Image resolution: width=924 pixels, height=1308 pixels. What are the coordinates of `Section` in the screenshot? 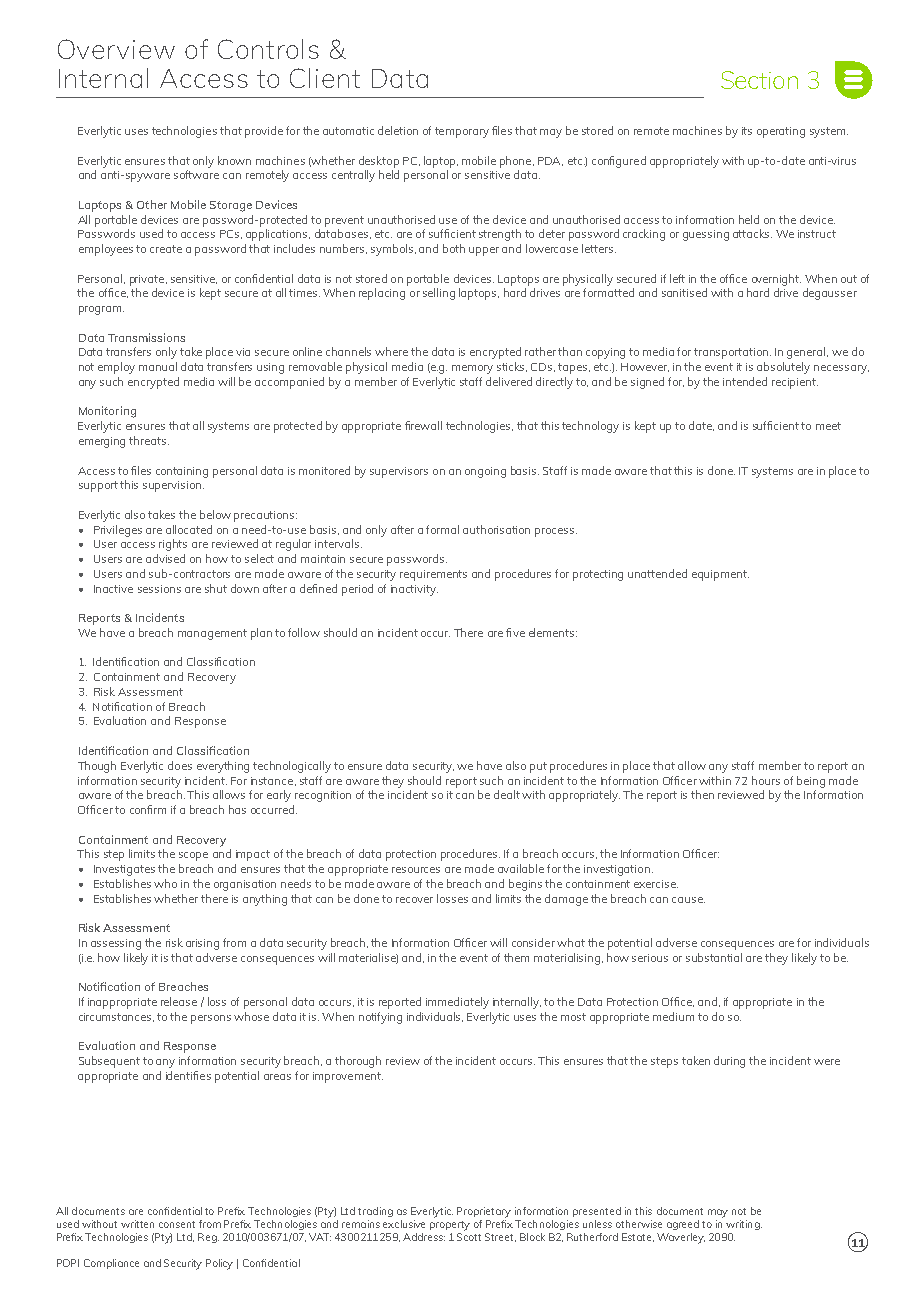 It's located at (759, 80).
